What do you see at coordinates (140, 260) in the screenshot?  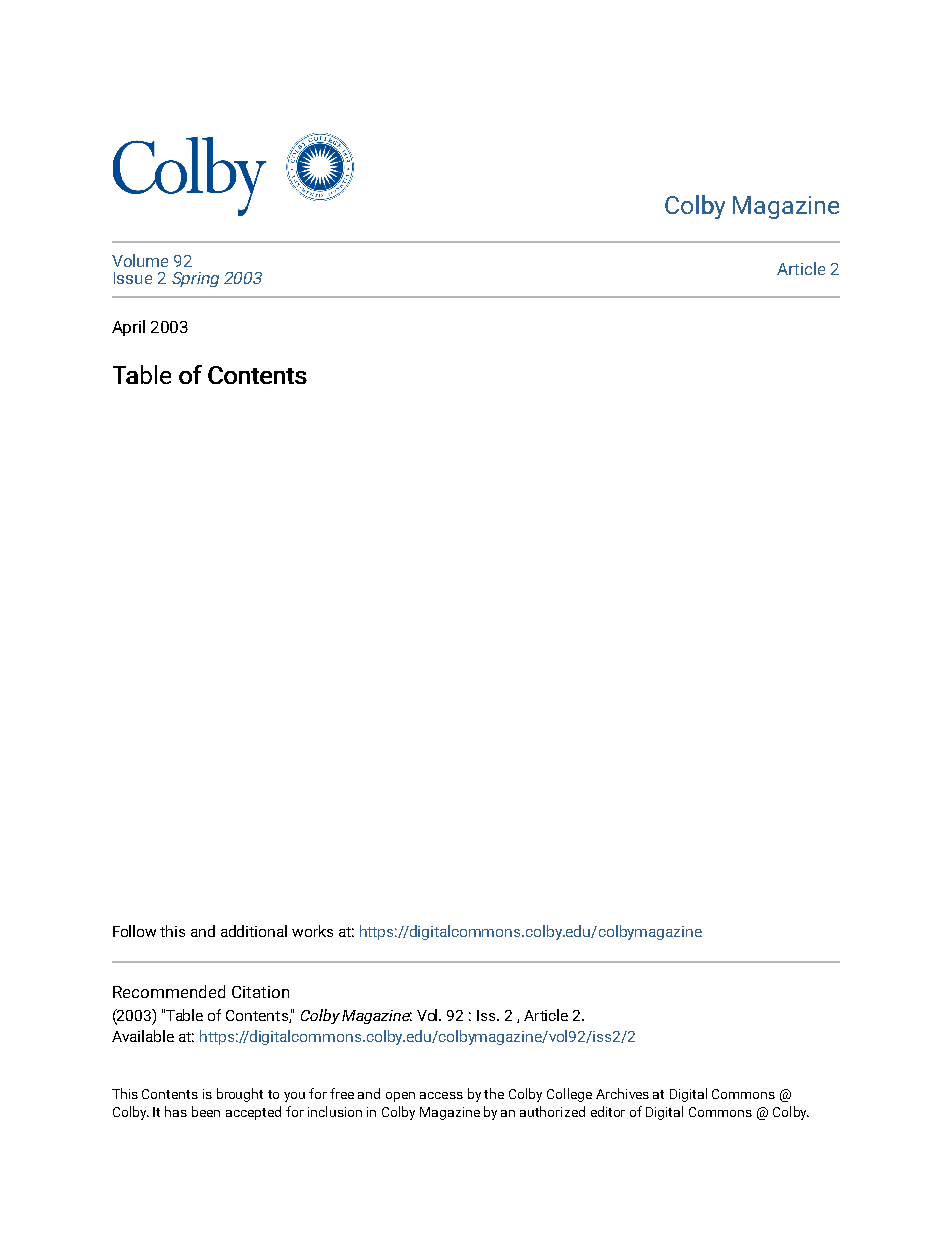 I see `Volume` at bounding box center [140, 260].
